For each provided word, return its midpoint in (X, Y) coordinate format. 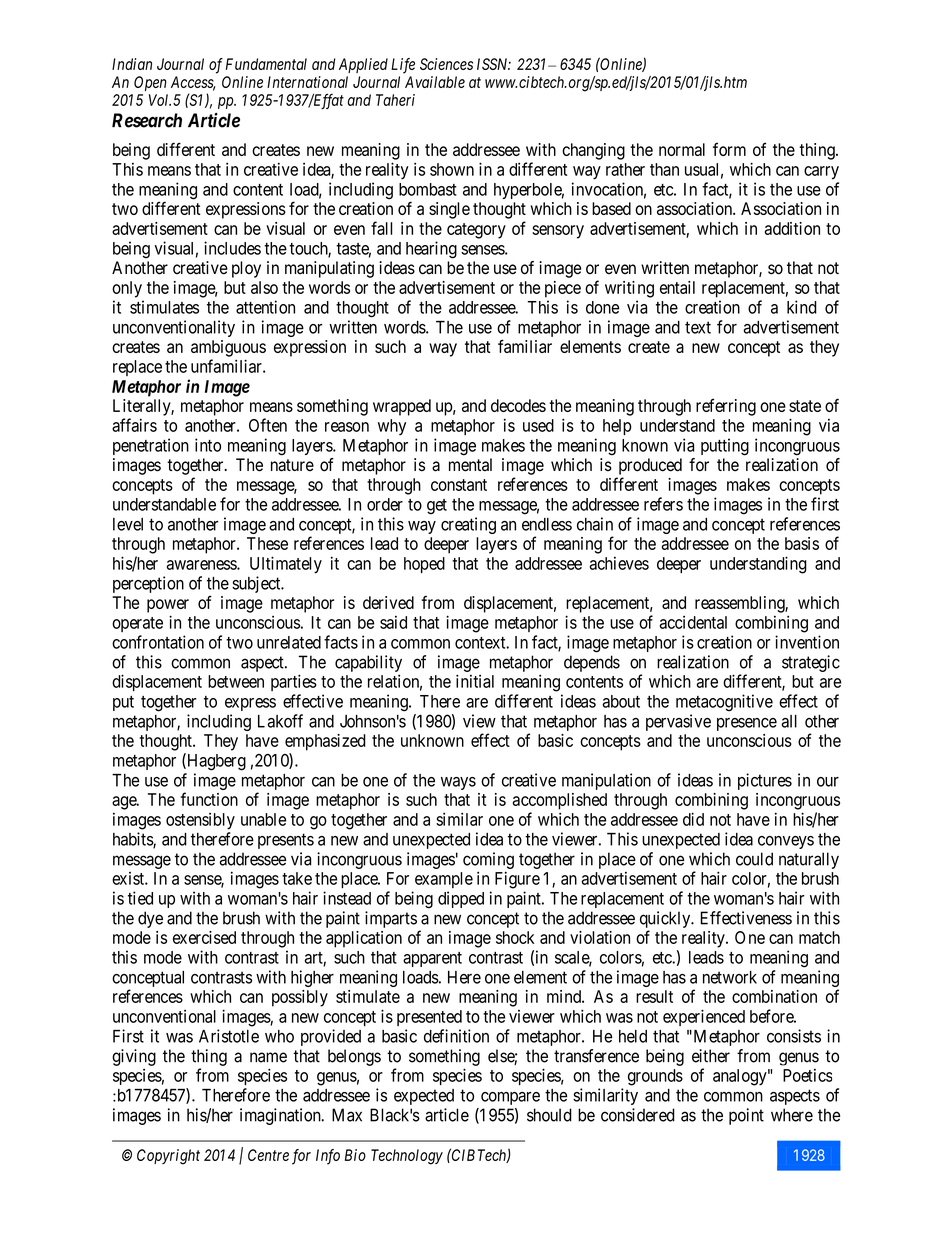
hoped (424, 565)
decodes (518, 405)
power (168, 606)
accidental (693, 622)
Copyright (168, 1157)
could (754, 859)
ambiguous (228, 348)
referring (726, 407)
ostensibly (200, 821)
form (729, 149)
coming (488, 860)
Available (435, 82)
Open (150, 83)
